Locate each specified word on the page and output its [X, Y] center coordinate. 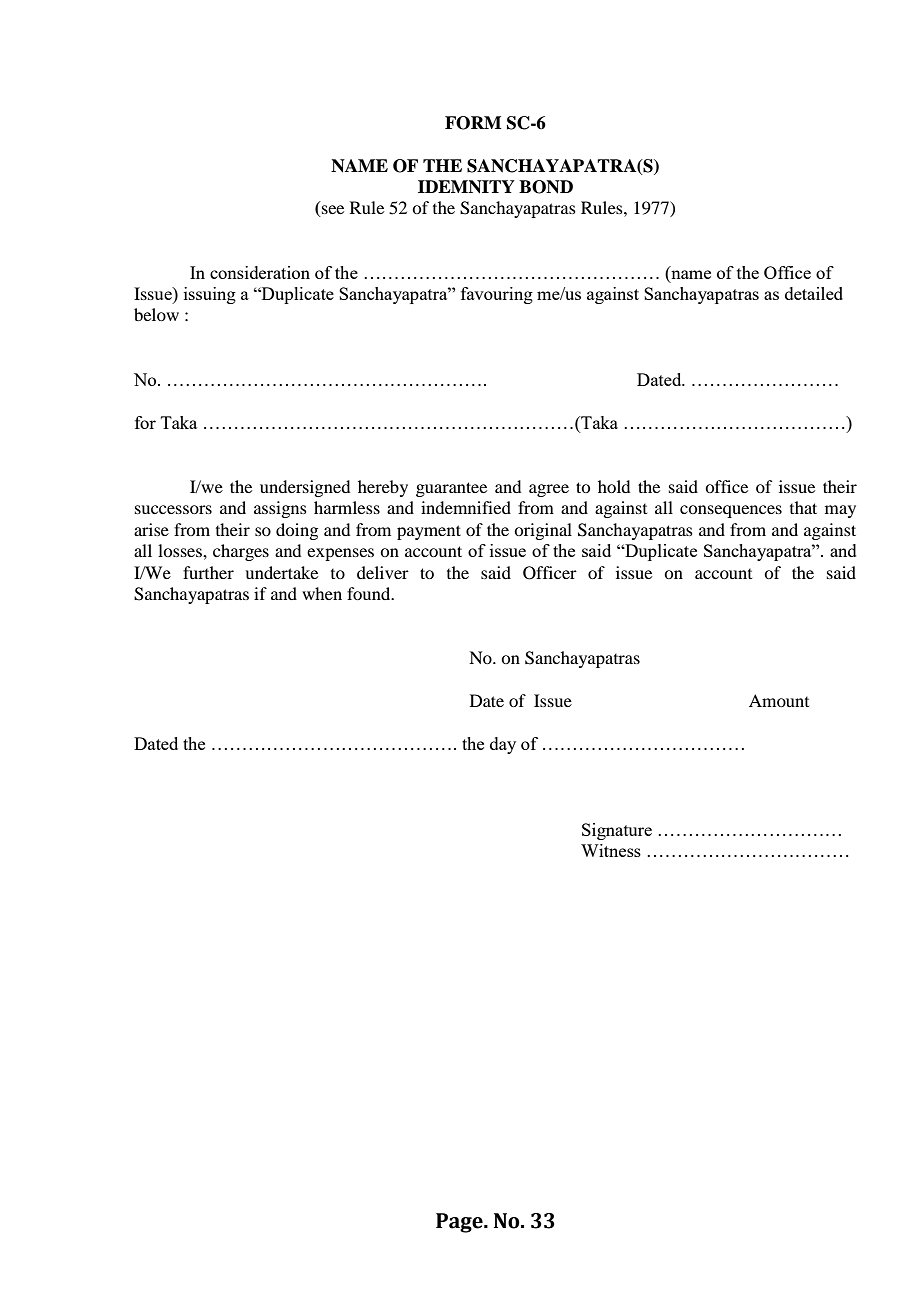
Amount [779, 700]
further [208, 572]
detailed [814, 293]
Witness [611, 850]
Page [460, 1223]
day [503, 745]
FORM [473, 123]
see [332, 211]
